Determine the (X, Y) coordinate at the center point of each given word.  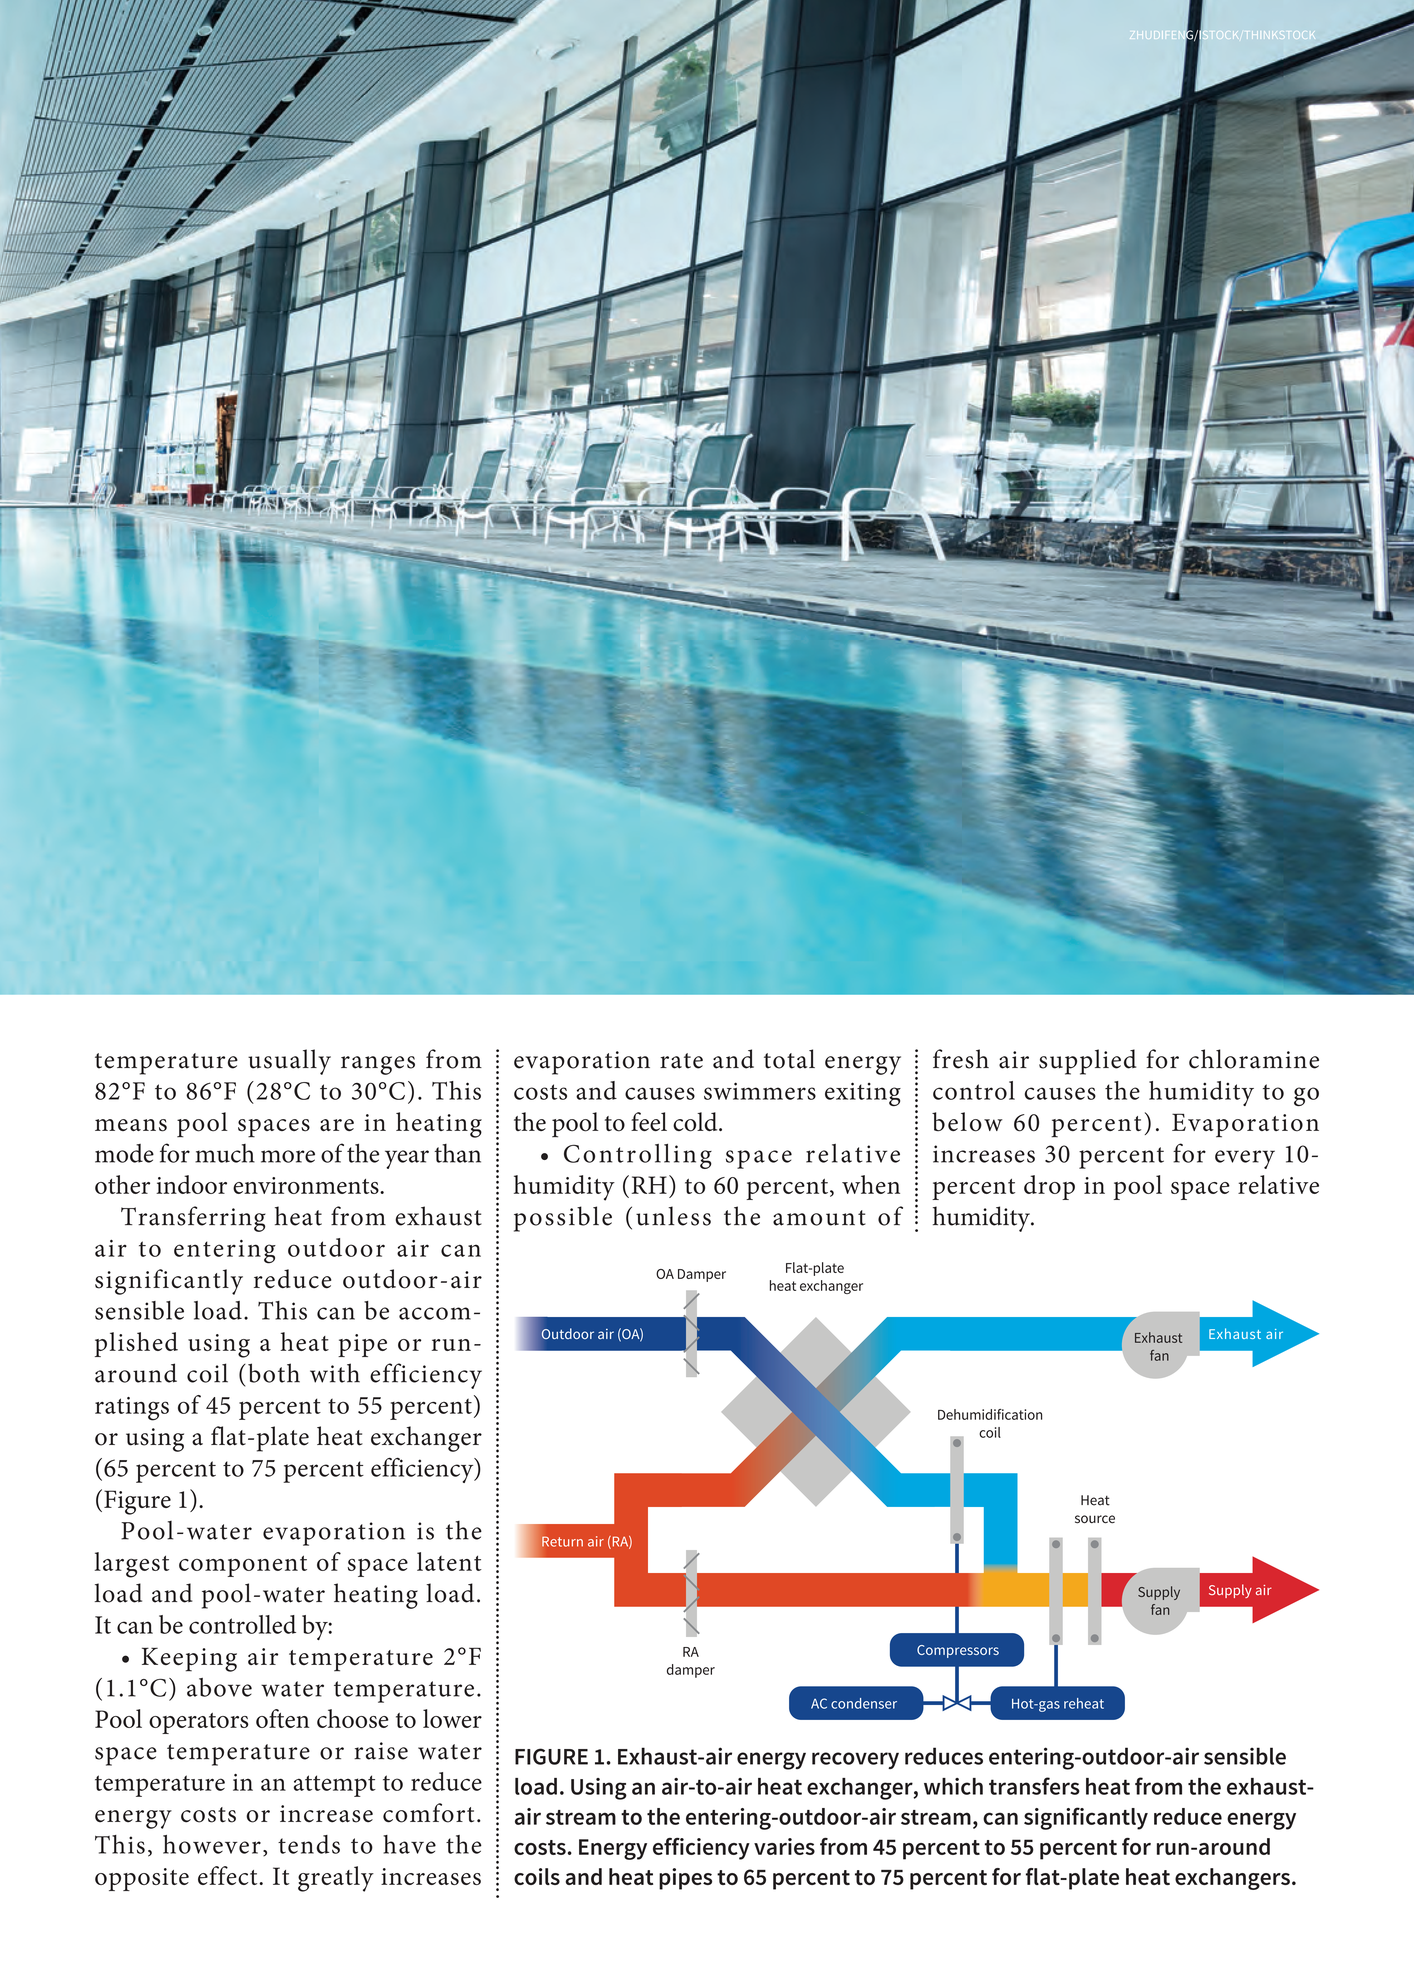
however (212, 1844)
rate (681, 1061)
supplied (1087, 1062)
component (243, 1566)
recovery (855, 1760)
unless (673, 1216)
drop (1049, 1187)
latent (449, 1561)
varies (784, 1846)
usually (289, 1062)
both (274, 1373)
